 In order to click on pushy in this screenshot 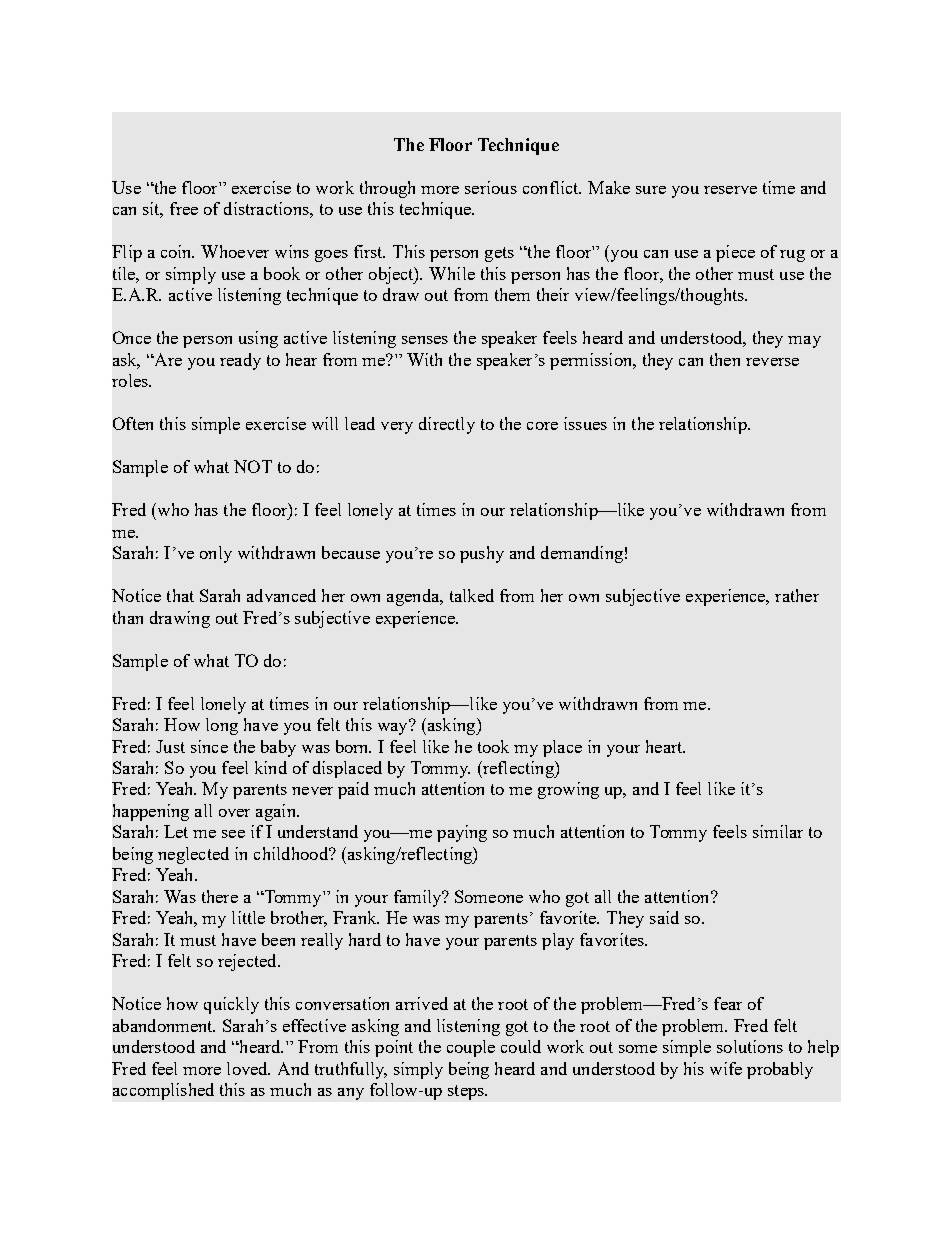, I will do `click(482, 554)`.
